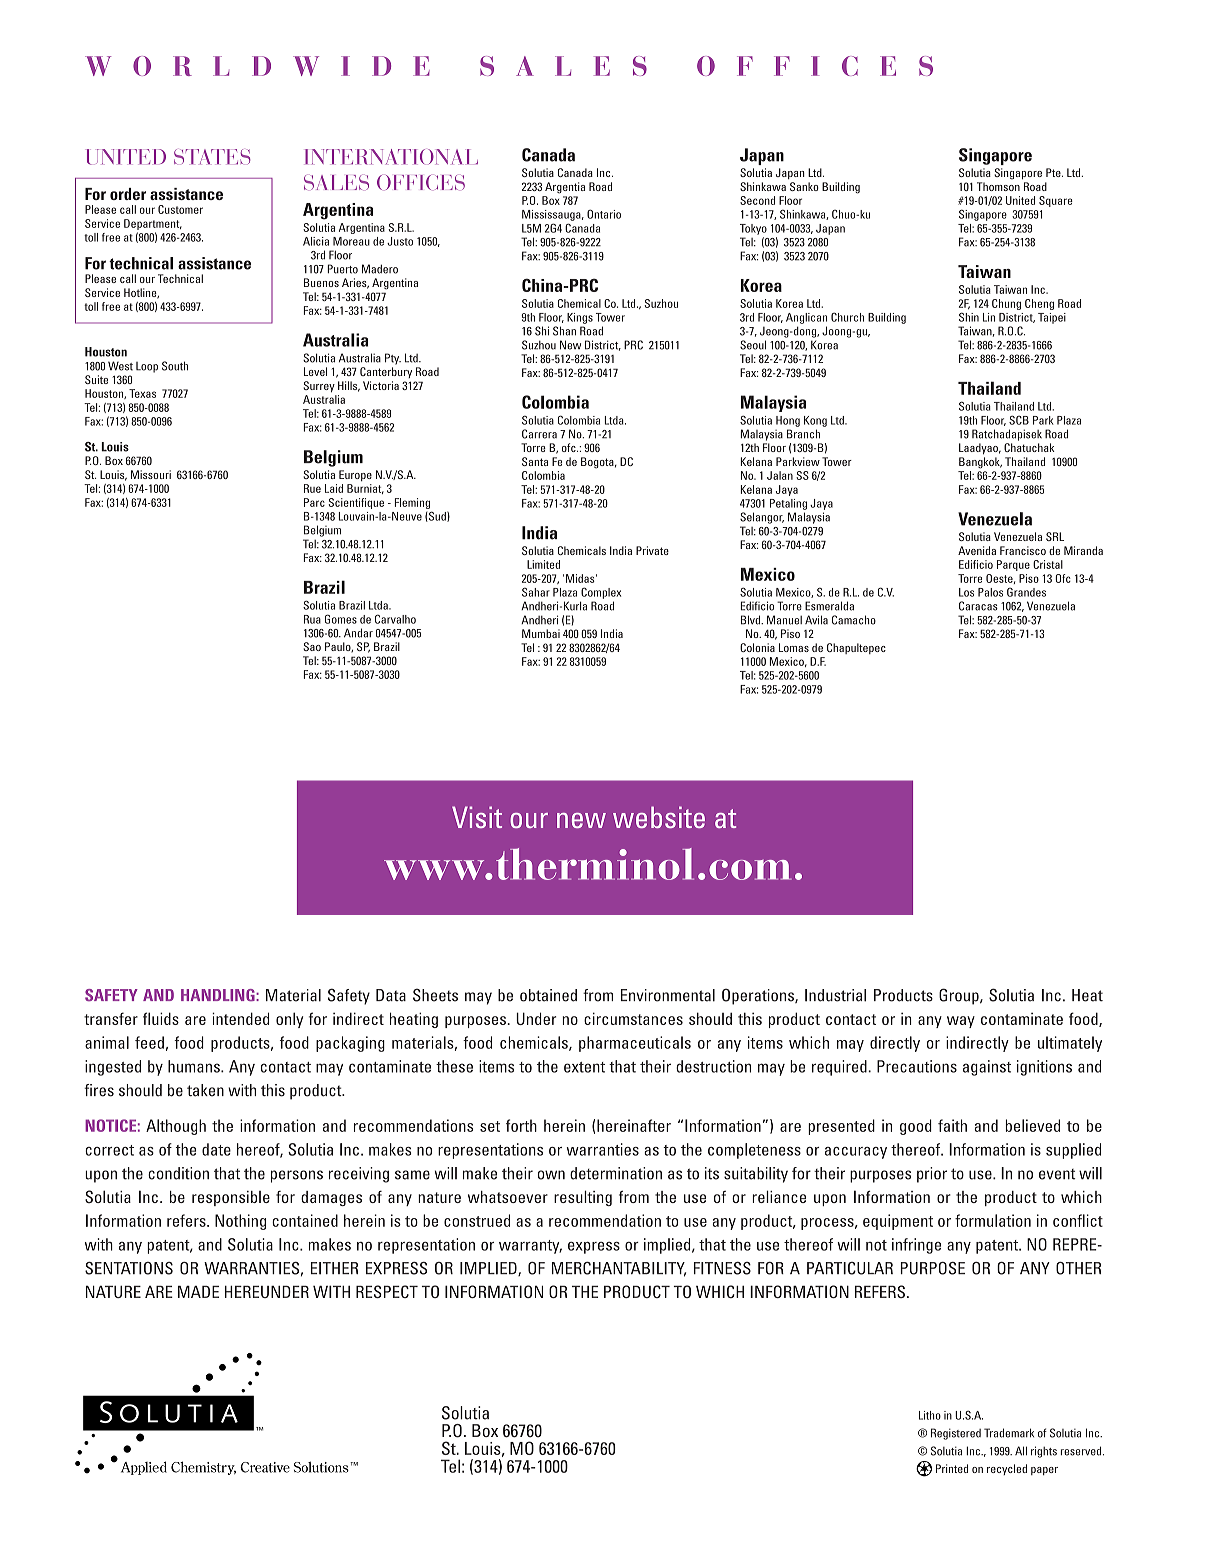 This screenshot has width=1211, height=1567. I want to click on Registered, so click(956, 1434).
